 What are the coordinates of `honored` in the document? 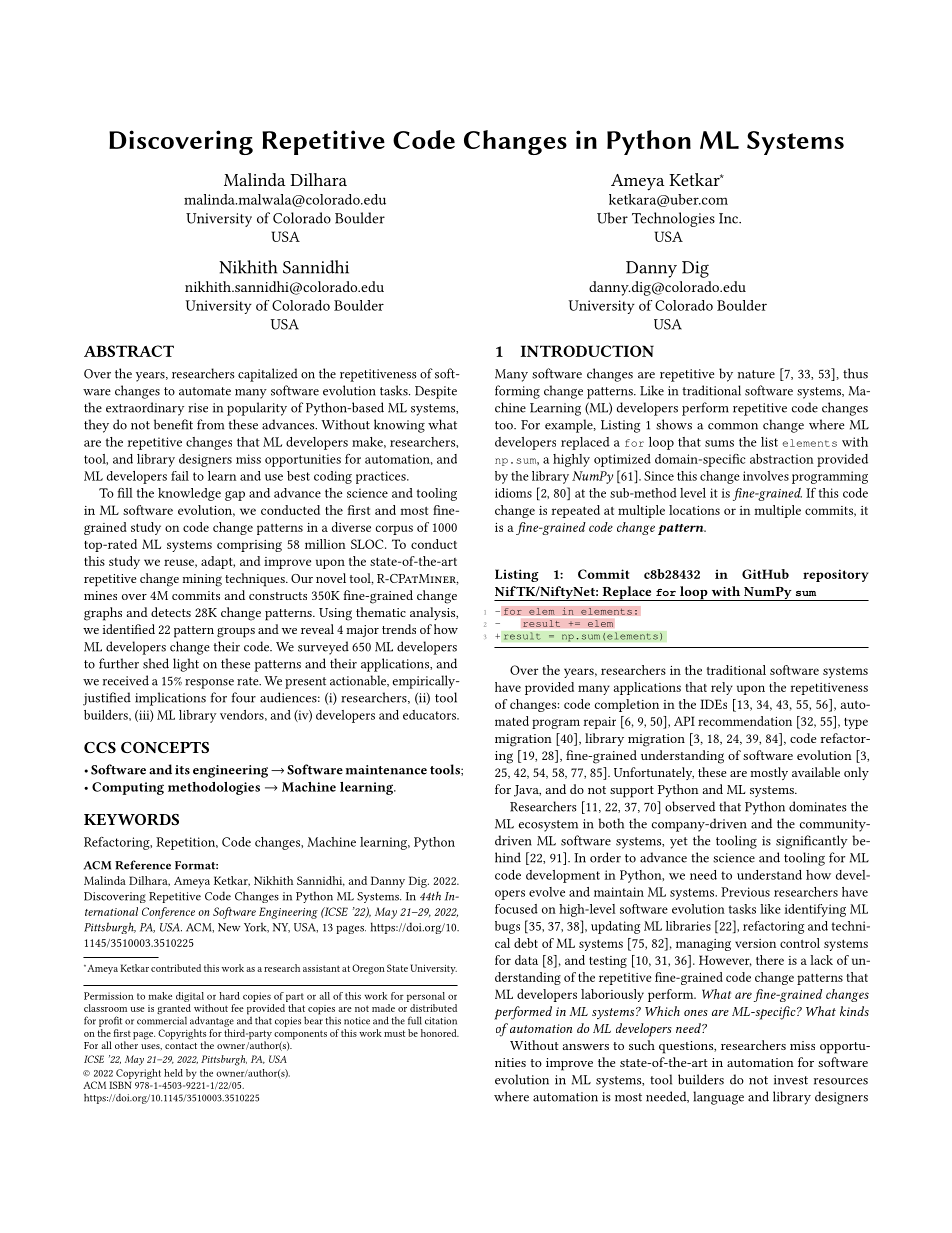 It's located at (440, 1033).
